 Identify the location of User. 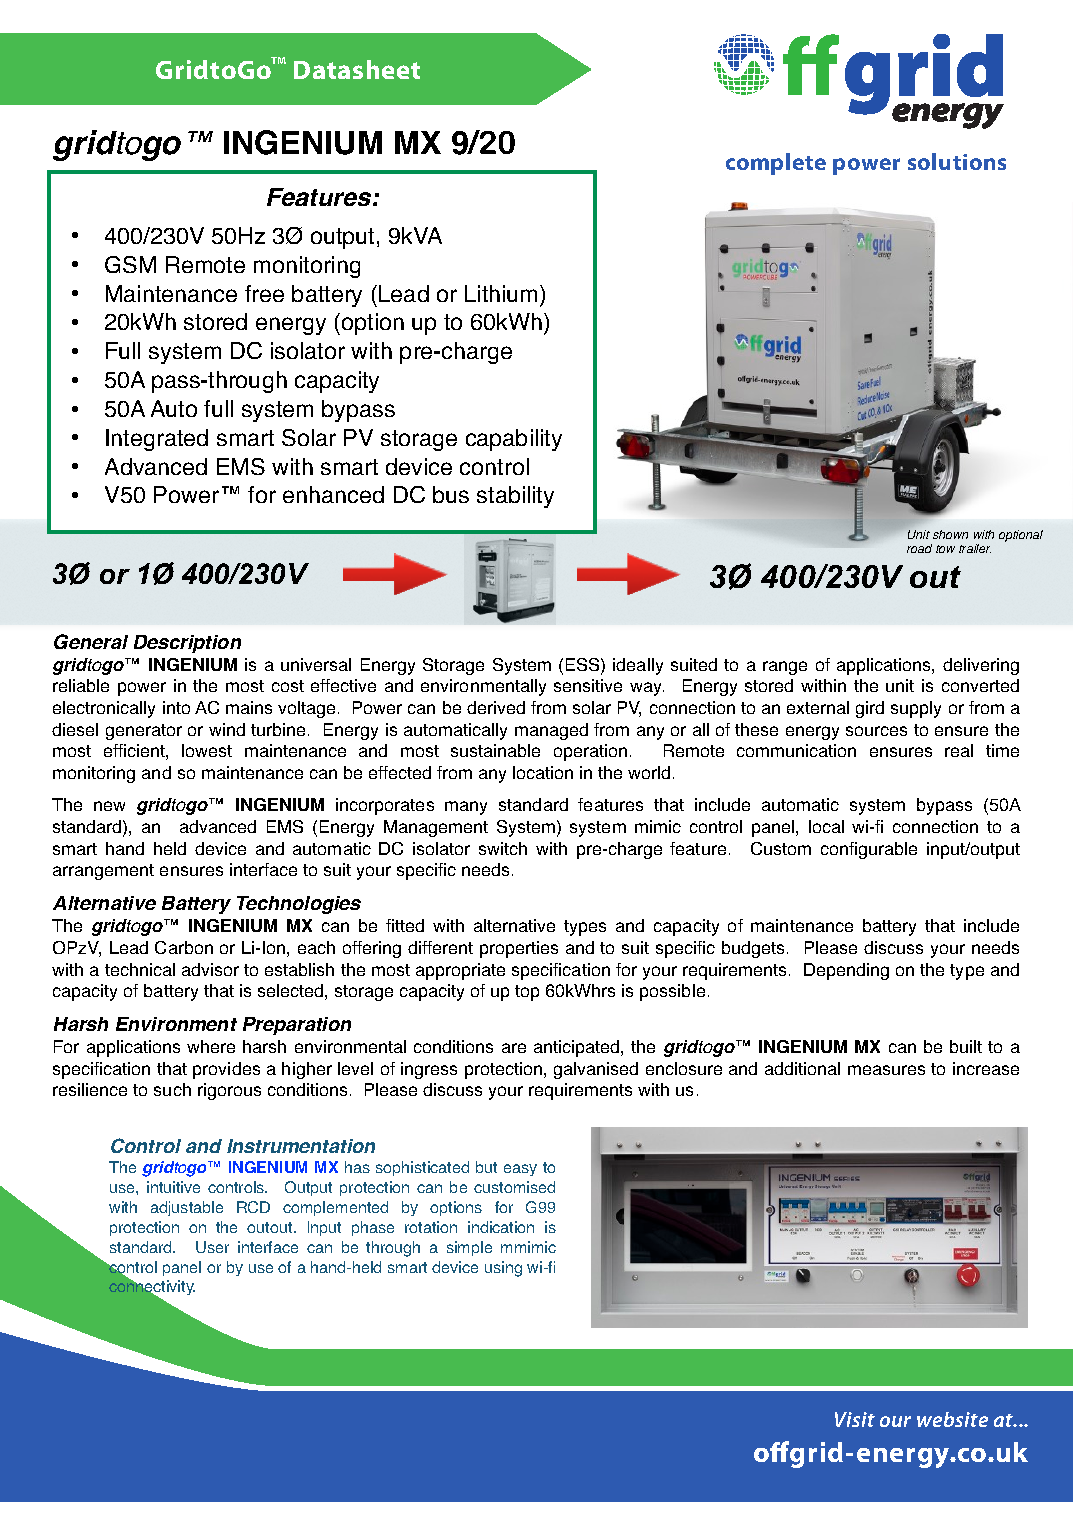
(212, 1247).
